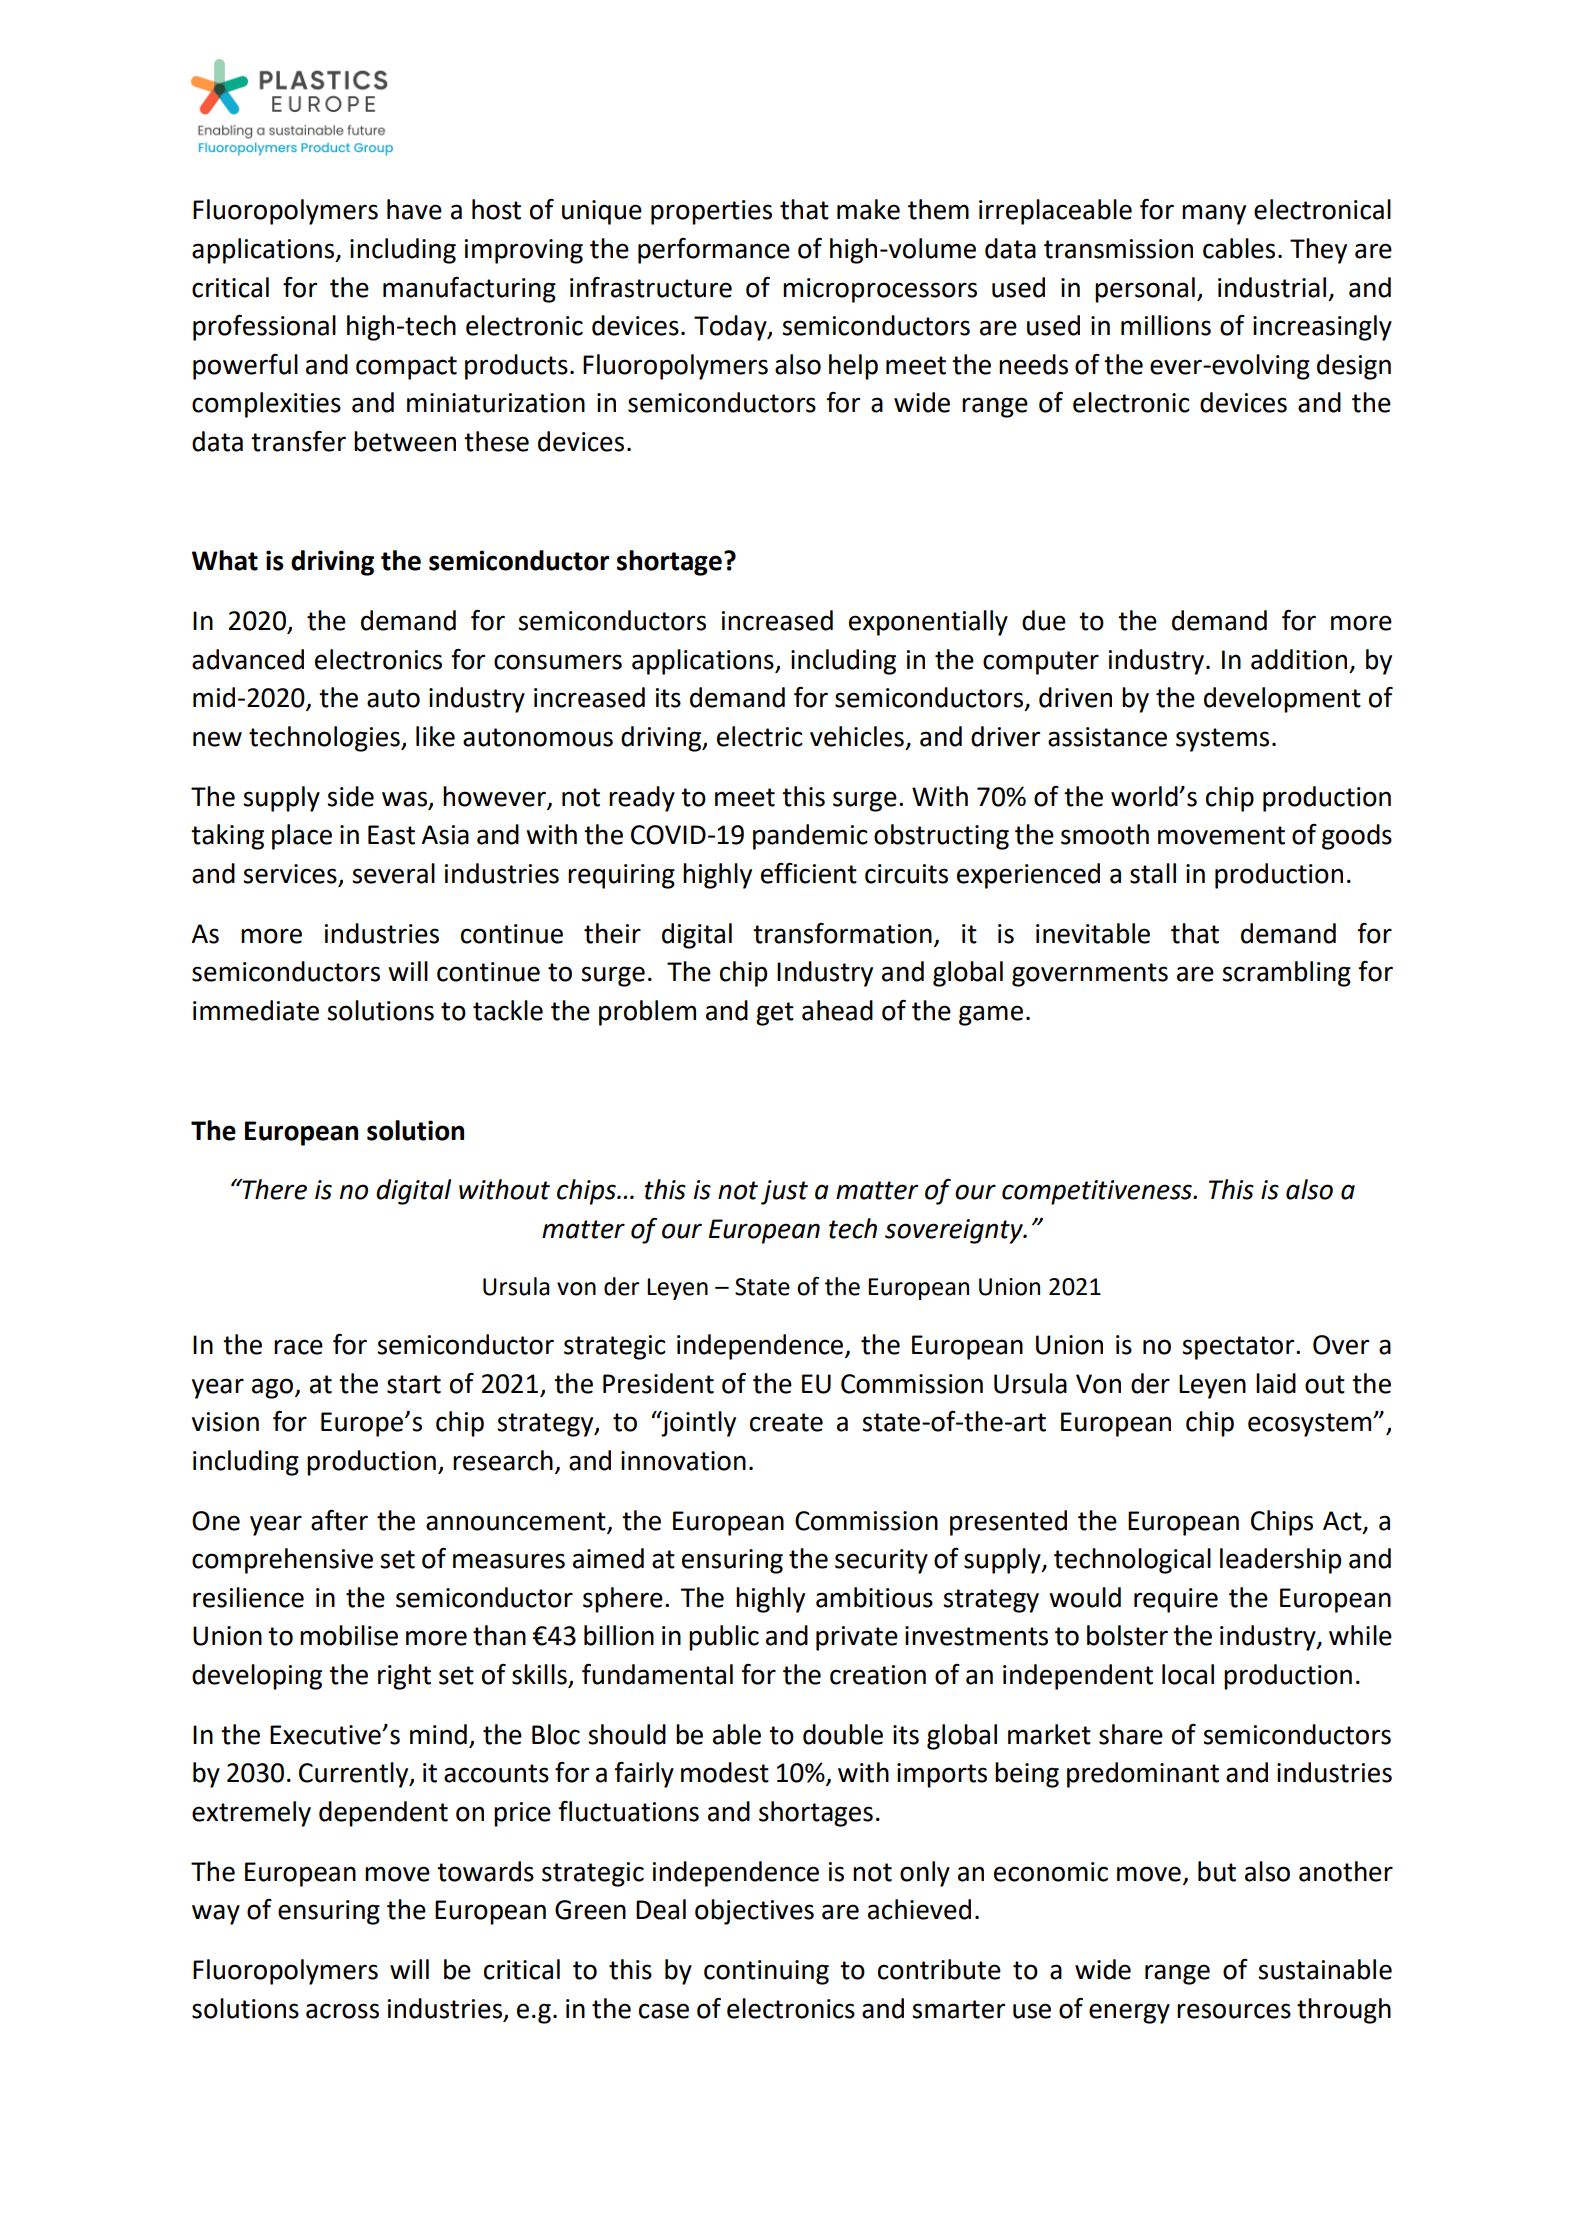  I want to click on just, so click(784, 1192).
